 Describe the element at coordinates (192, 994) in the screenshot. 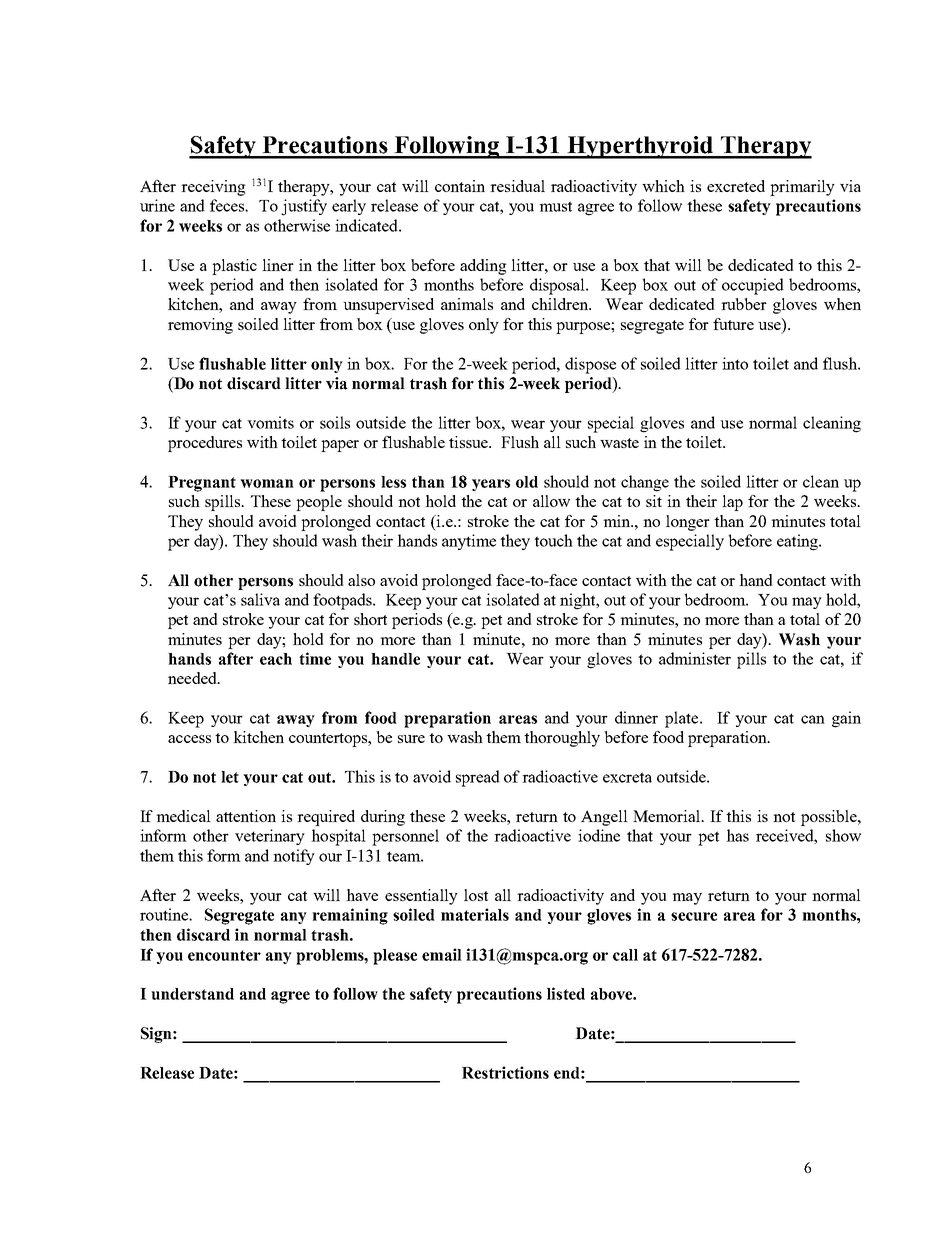

I see `understand` at that location.
